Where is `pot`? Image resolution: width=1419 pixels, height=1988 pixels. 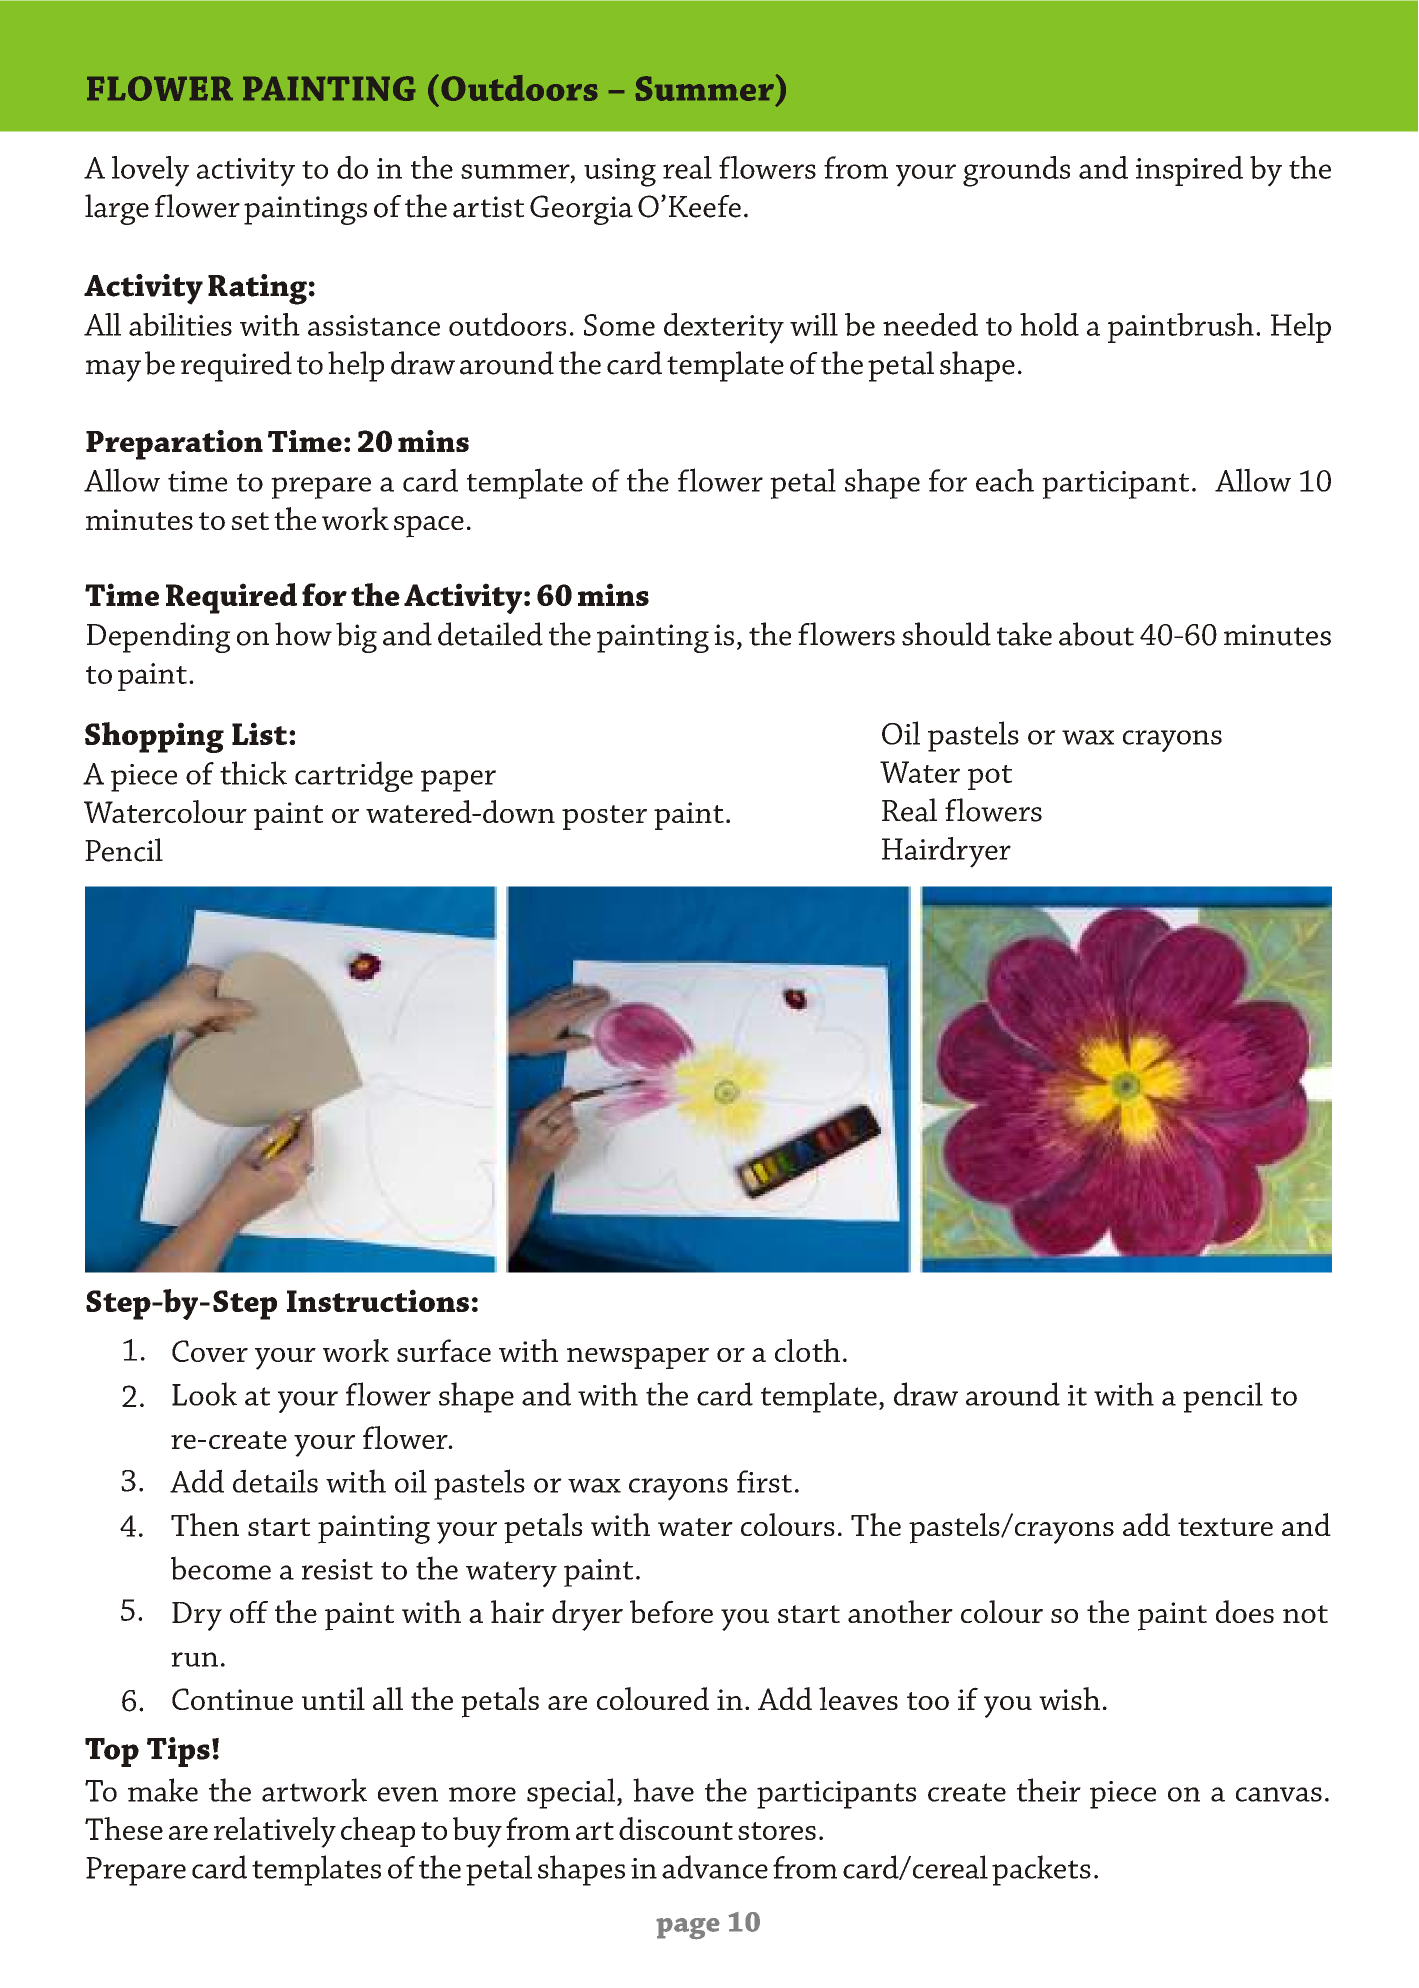 pot is located at coordinates (990, 777).
